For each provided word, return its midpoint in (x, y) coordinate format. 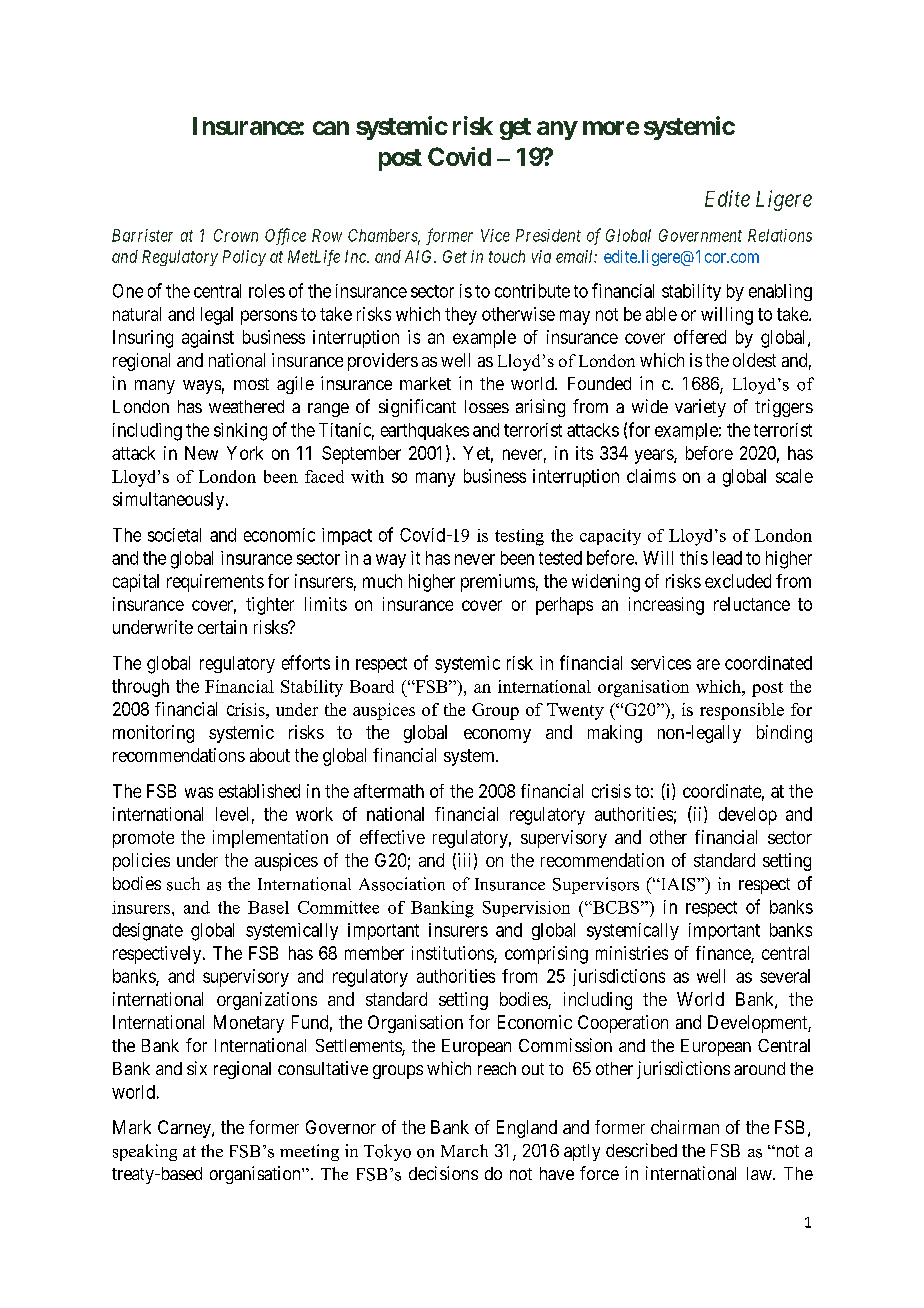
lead (727, 558)
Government (700, 235)
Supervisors (596, 885)
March (464, 1150)
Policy (244, 258)
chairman (685, 1127)
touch (507, 256)
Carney (185, 1129)
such (183, 884)
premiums (498, 583)
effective (392, 837)
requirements (215, 583)
